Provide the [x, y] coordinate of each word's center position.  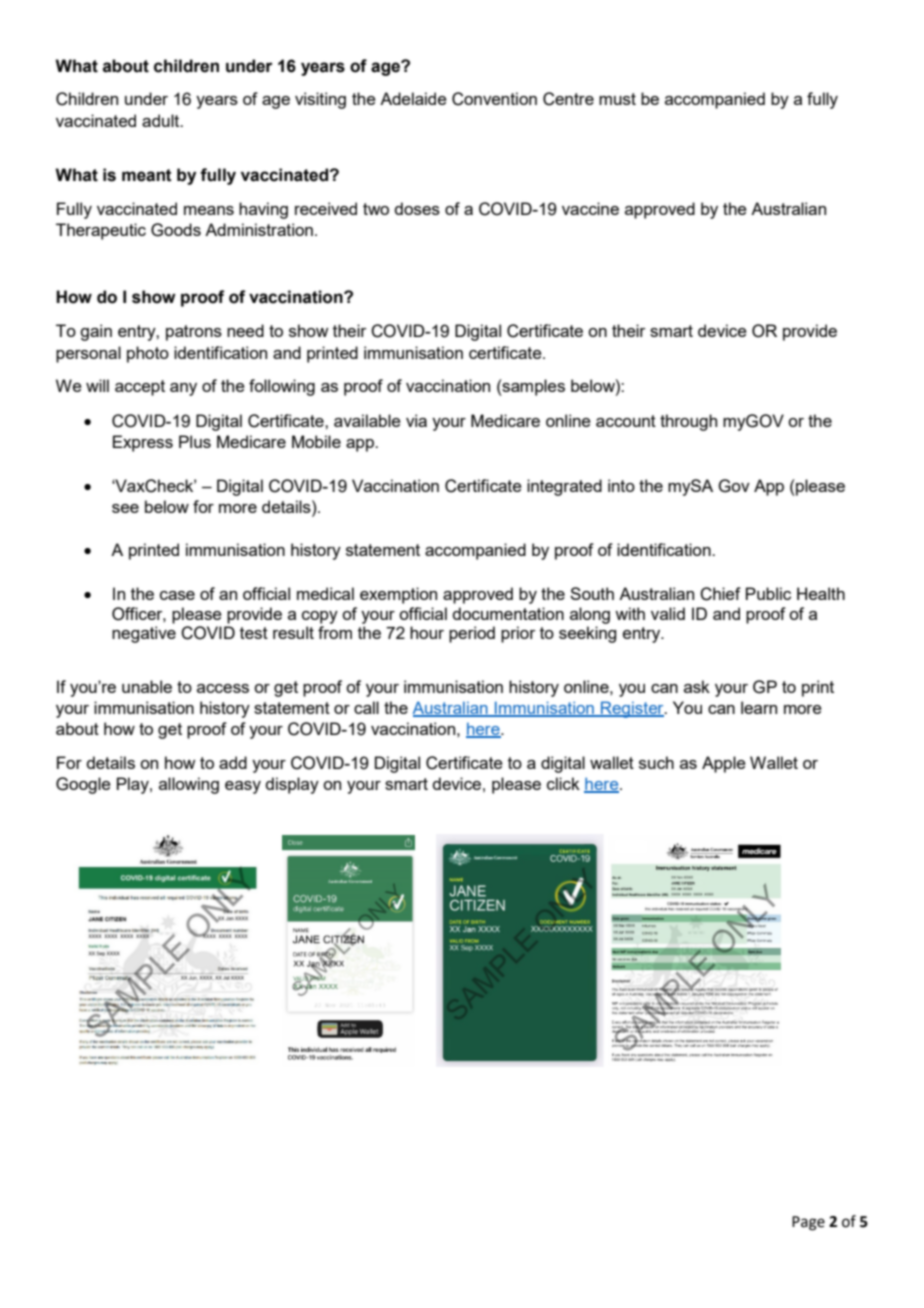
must [617, 99]
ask [697, 686]
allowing [189, 785]
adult [162, 120]
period [472, 634]
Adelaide [413, 98]
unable [147, 686]
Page [808, 1223]
